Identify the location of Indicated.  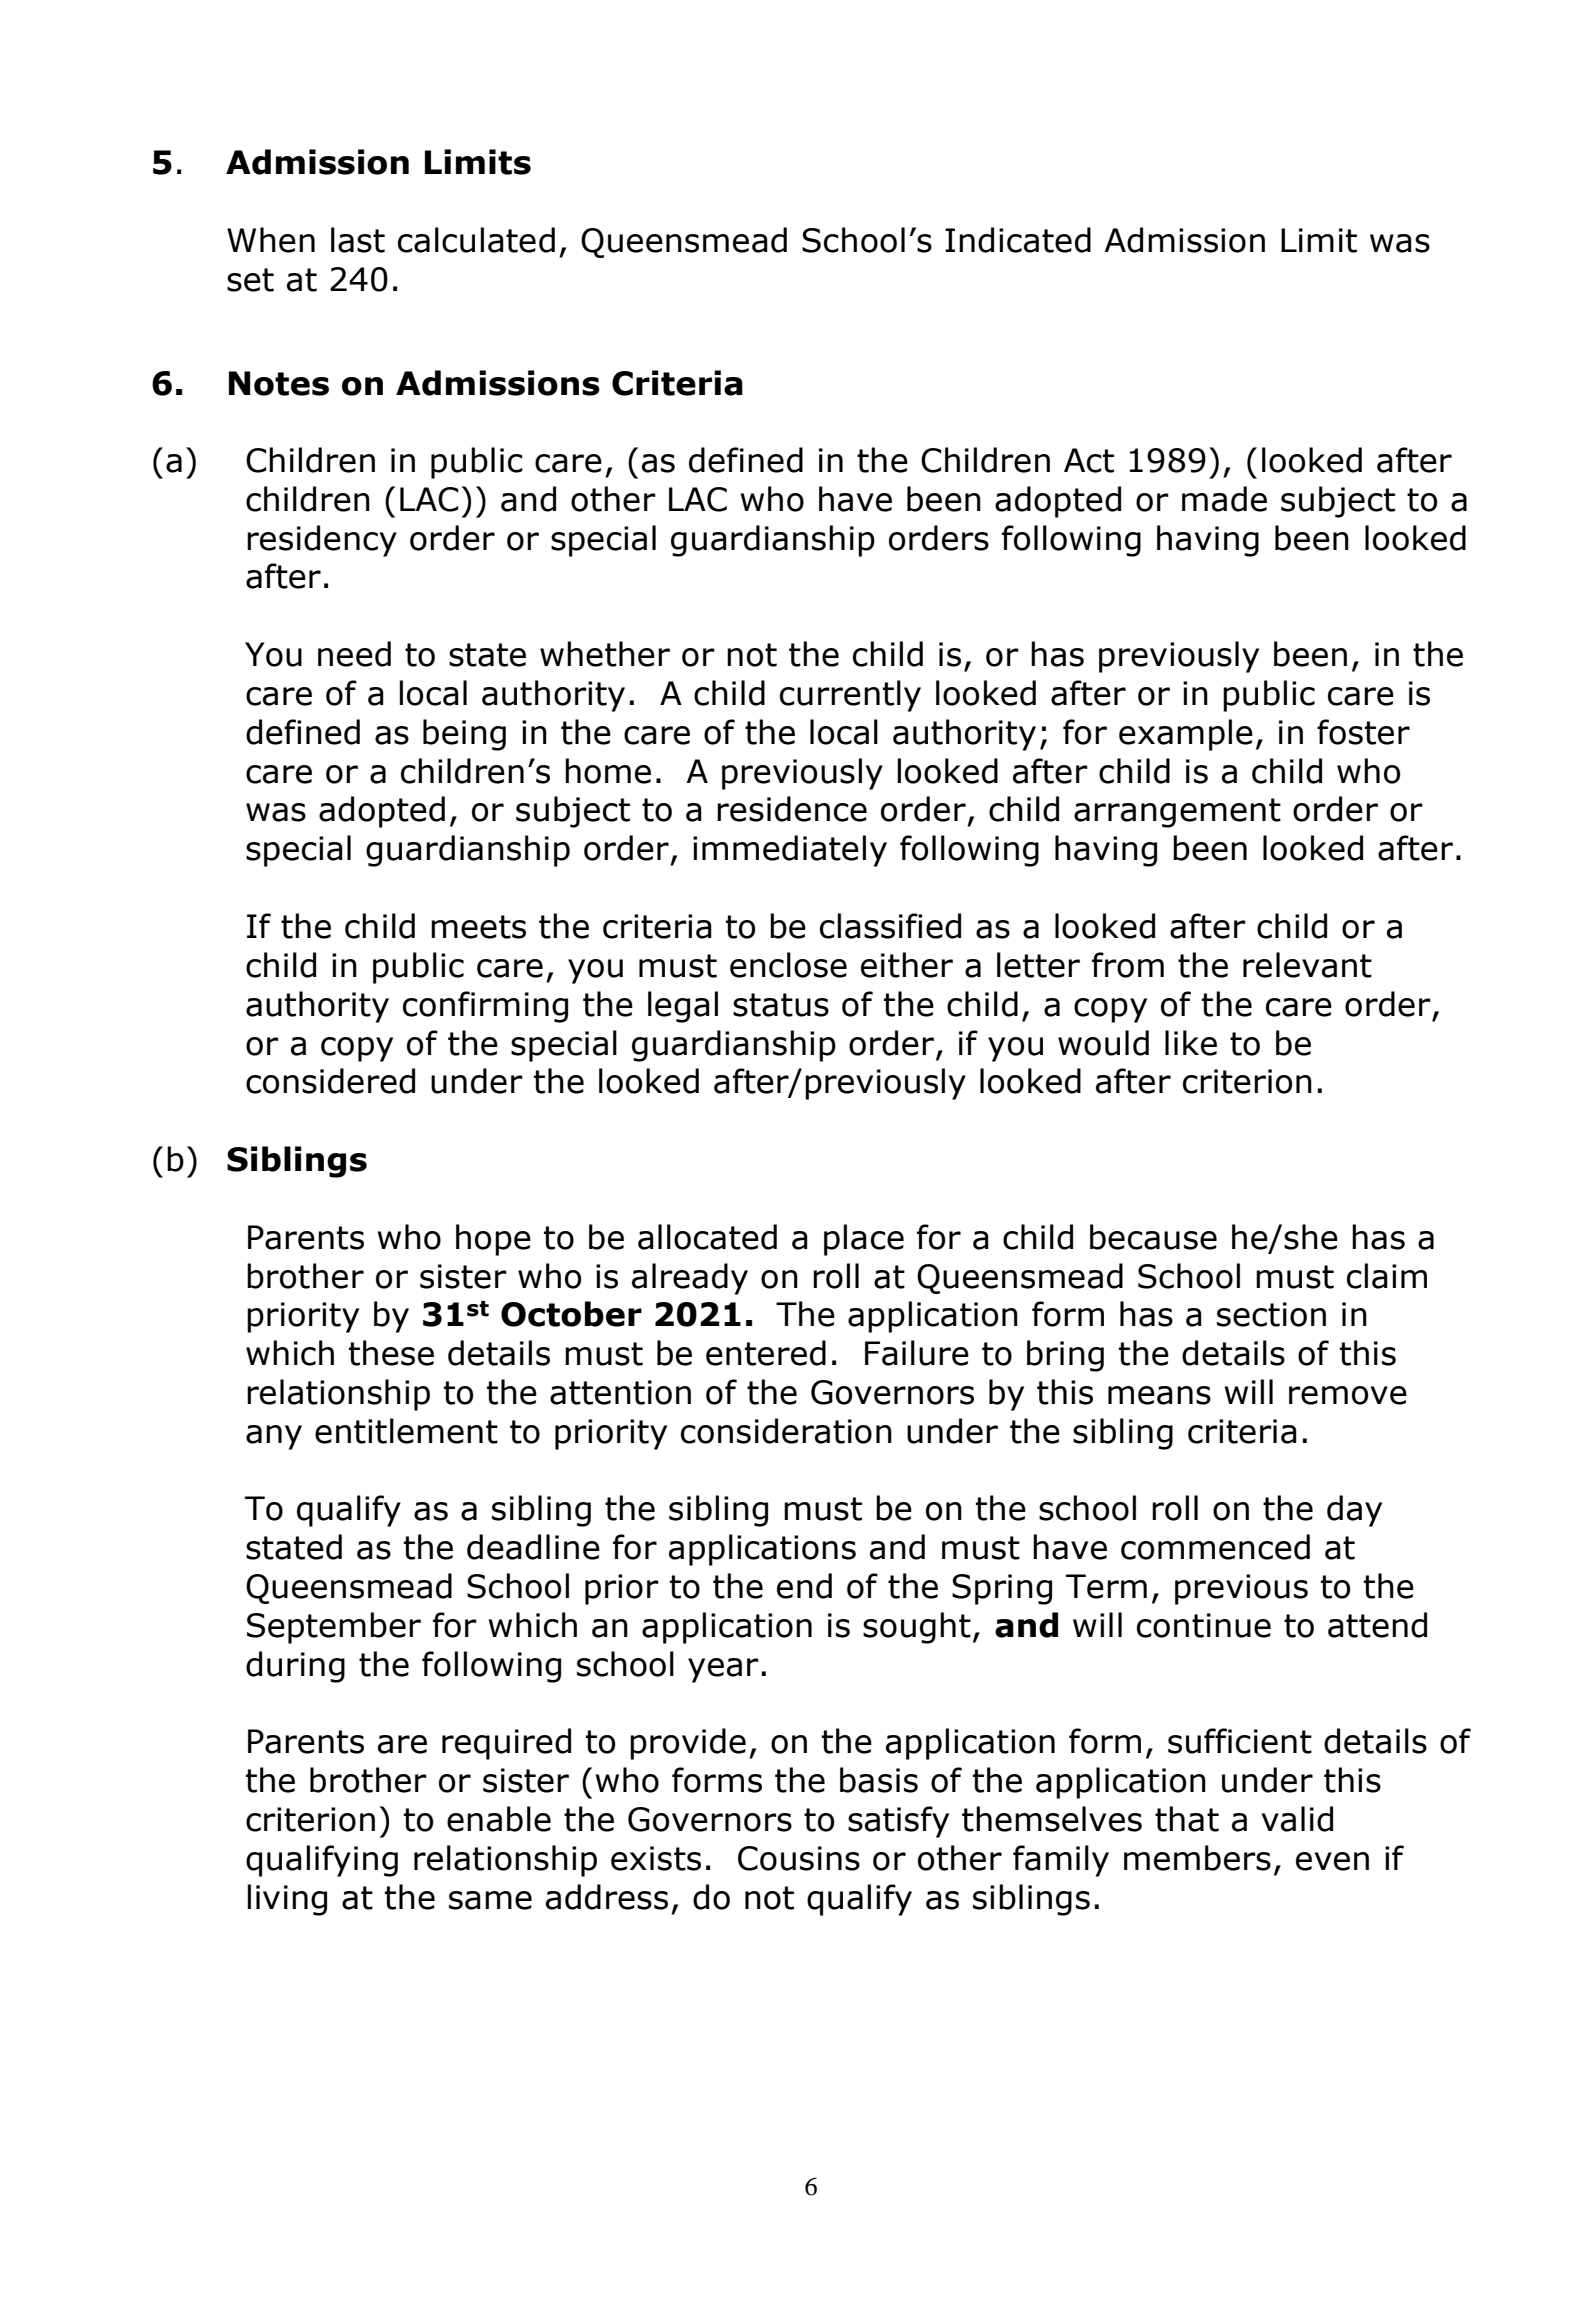
(1018, 240).
